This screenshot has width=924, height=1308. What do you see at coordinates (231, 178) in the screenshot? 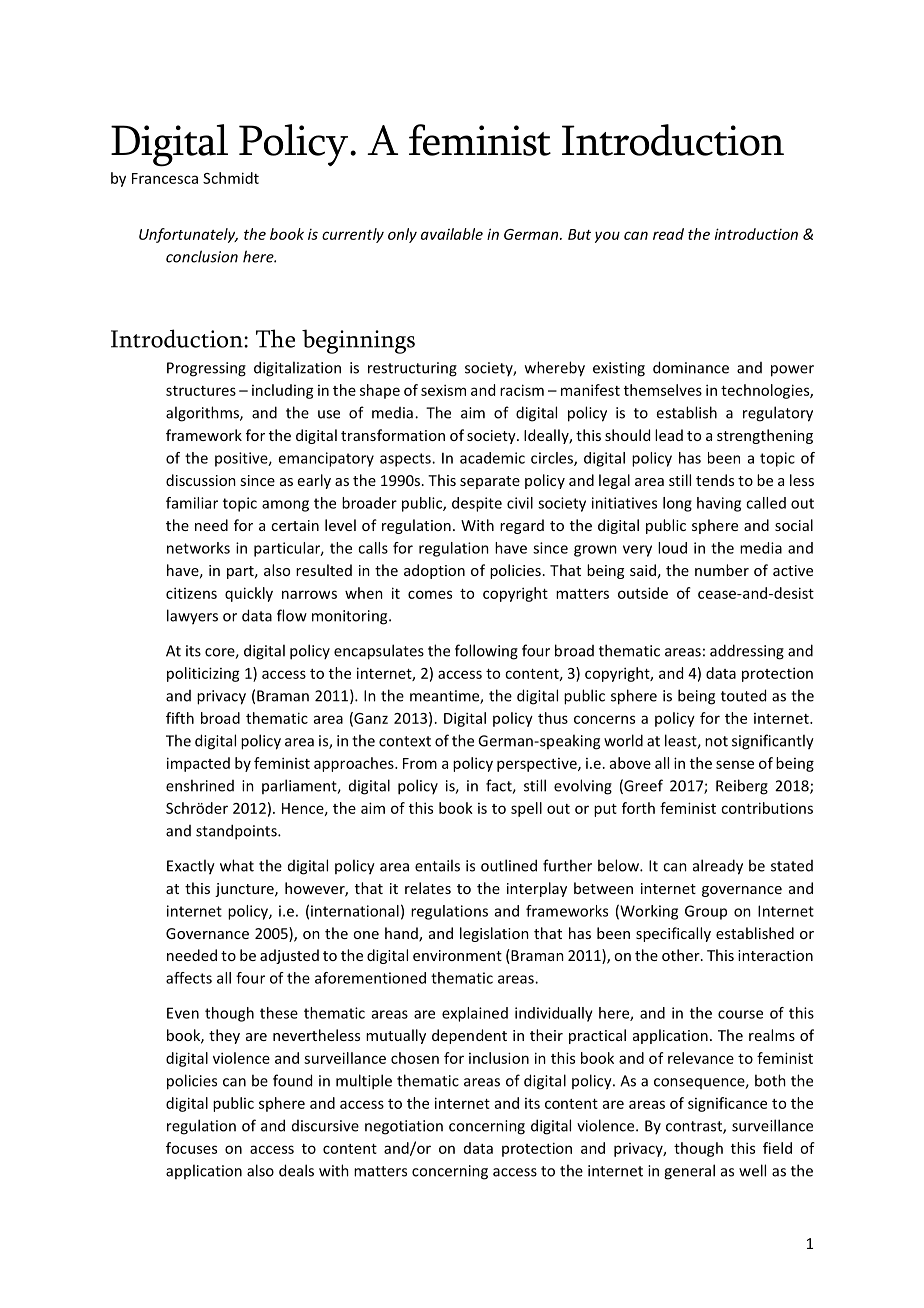
I see `Schmidt` at bounding box center [231, 178].
